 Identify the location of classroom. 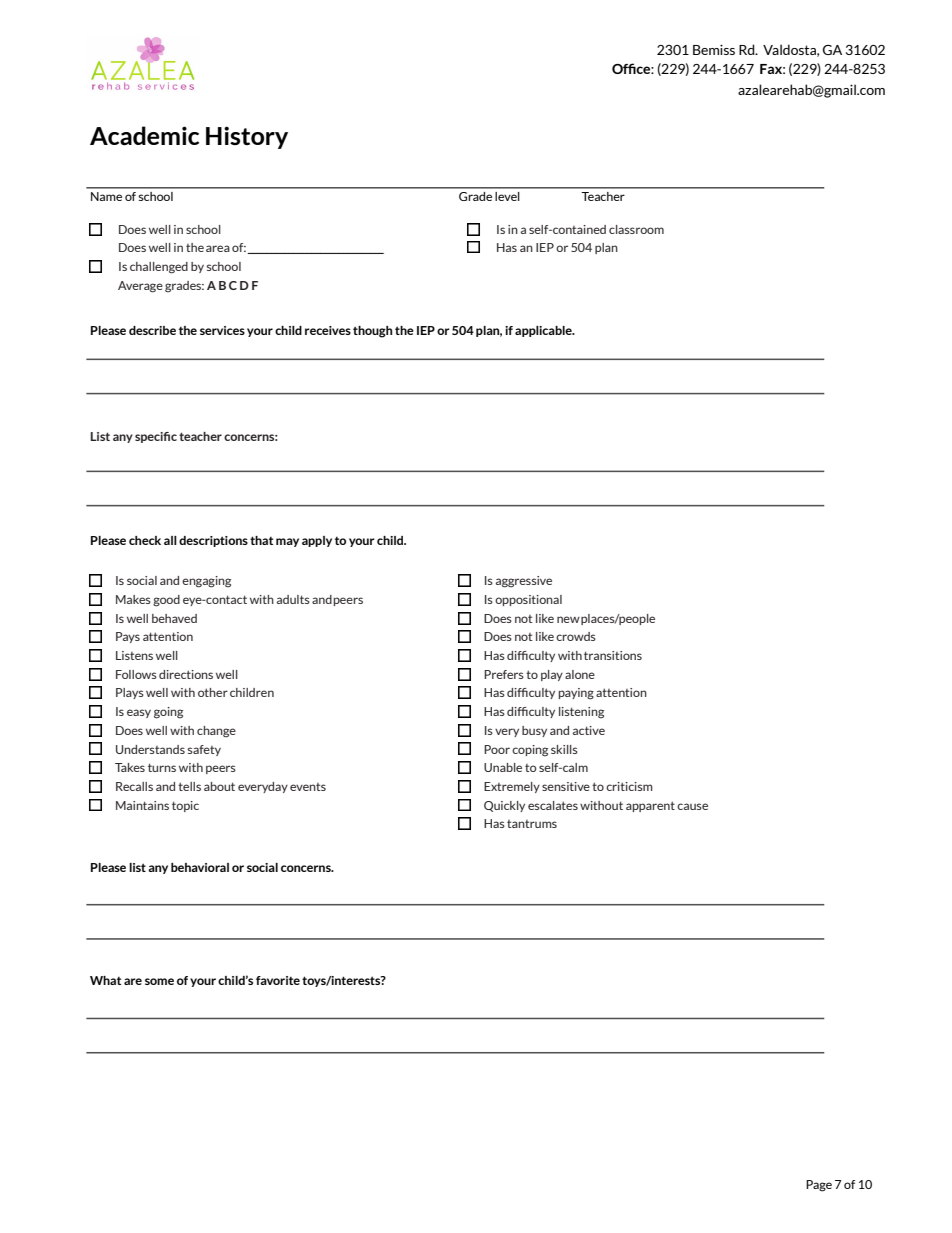
(636, 229).
